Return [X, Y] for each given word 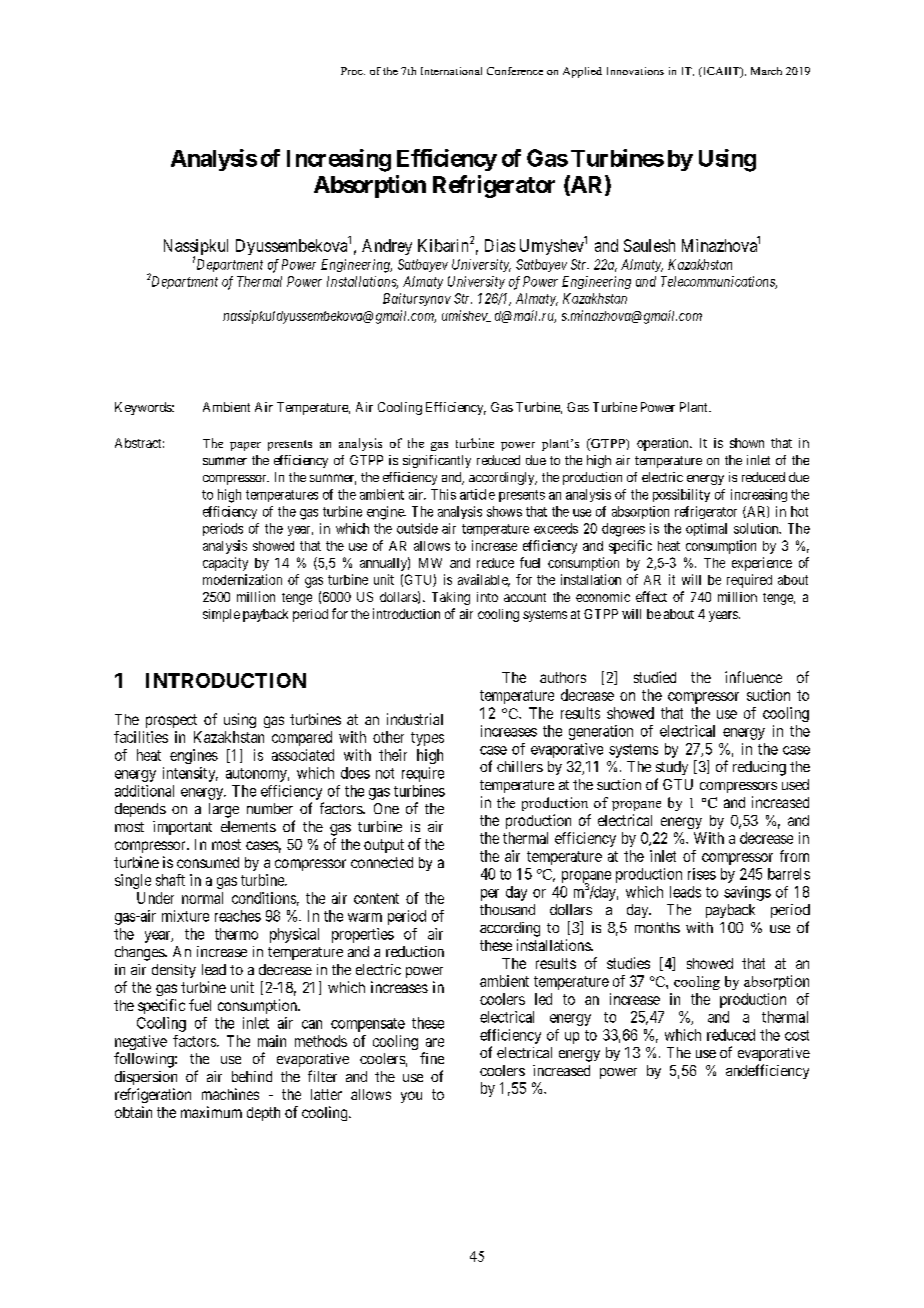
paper [245, 446]
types [427, 739]
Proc [353, 71]
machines [230, 1094]
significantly [437, 461]
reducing [759, 768]
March [766, 71]
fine [432, 1058]
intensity [190, 774]
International [451, 71]
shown [747, 443]
